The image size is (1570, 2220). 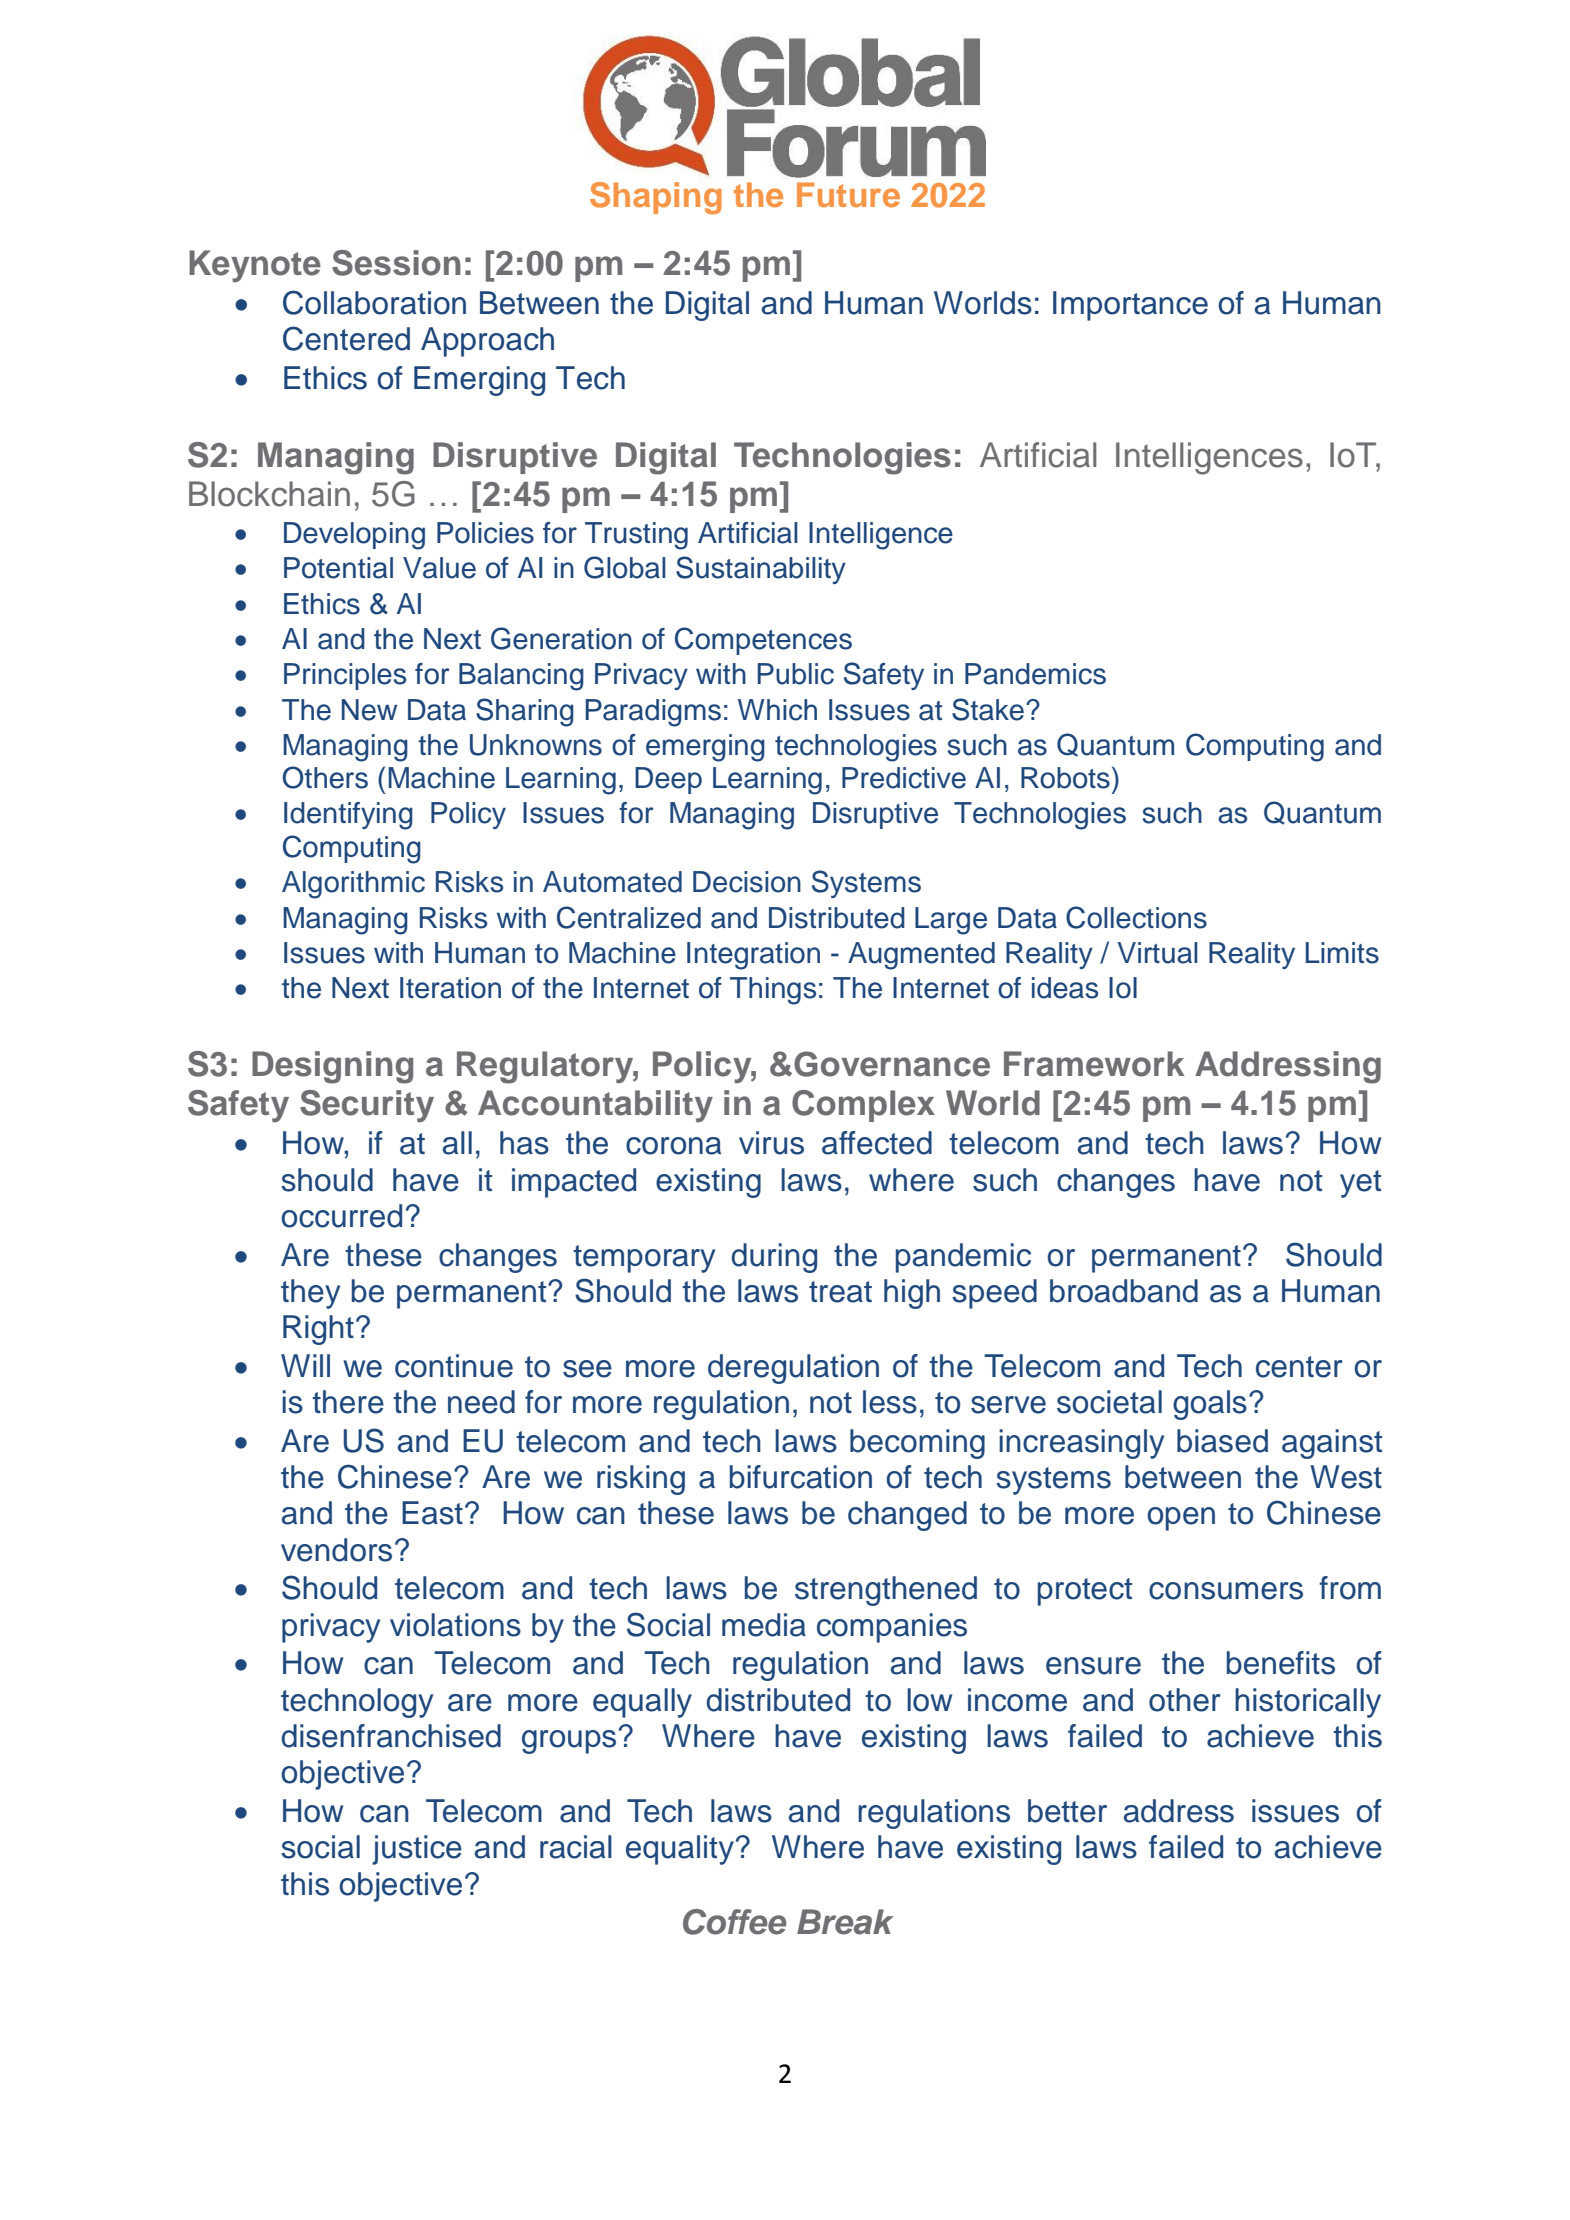 I want to click on Robots, so click(x=1065, y=778).
